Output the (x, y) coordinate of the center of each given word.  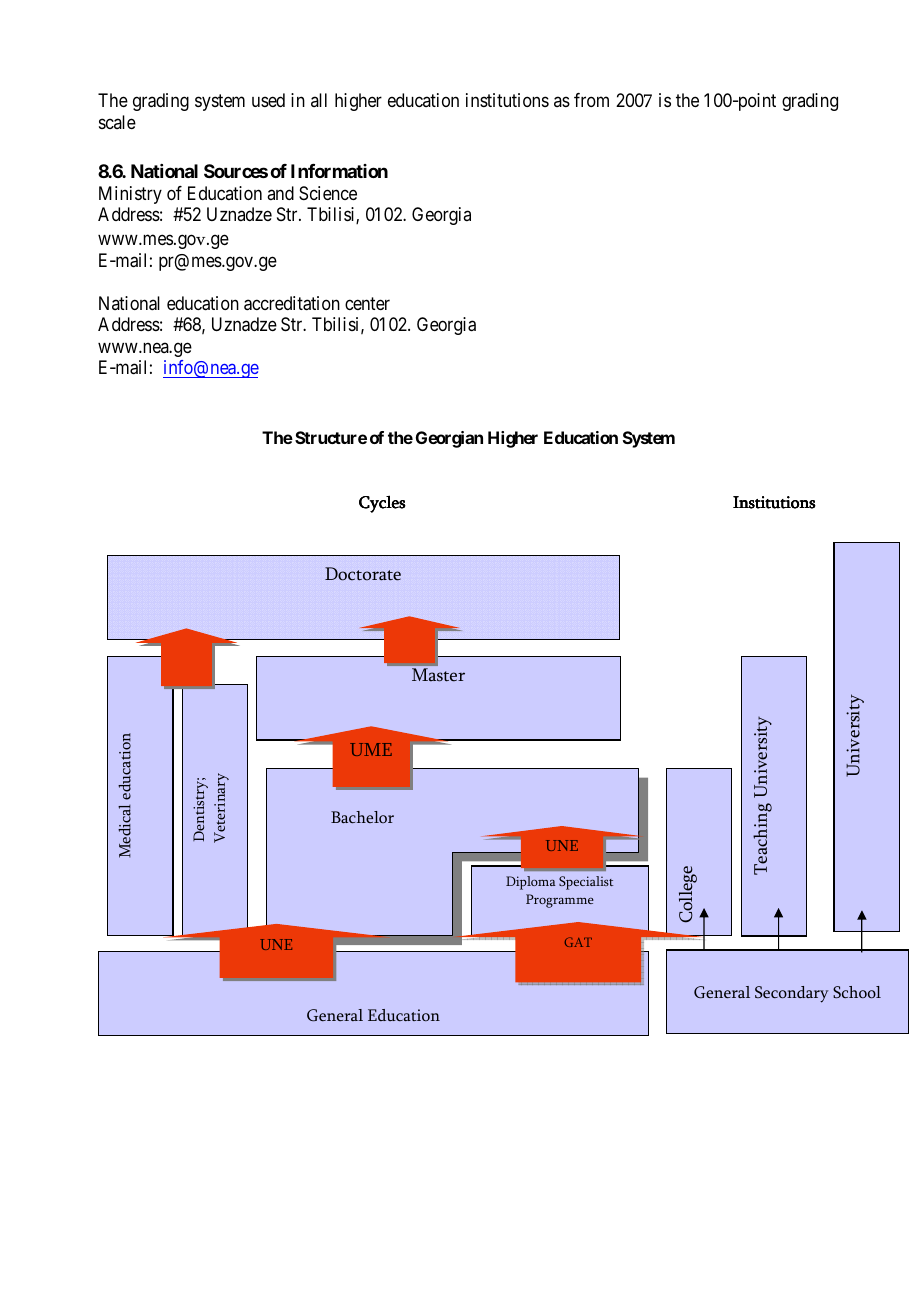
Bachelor (362, 817)
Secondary (792, 994)
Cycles (382, 504)
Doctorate (363, 574)
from (591, 100)
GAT (578, 942)
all (319, 100)
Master (438, 675)
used (268, 100)
